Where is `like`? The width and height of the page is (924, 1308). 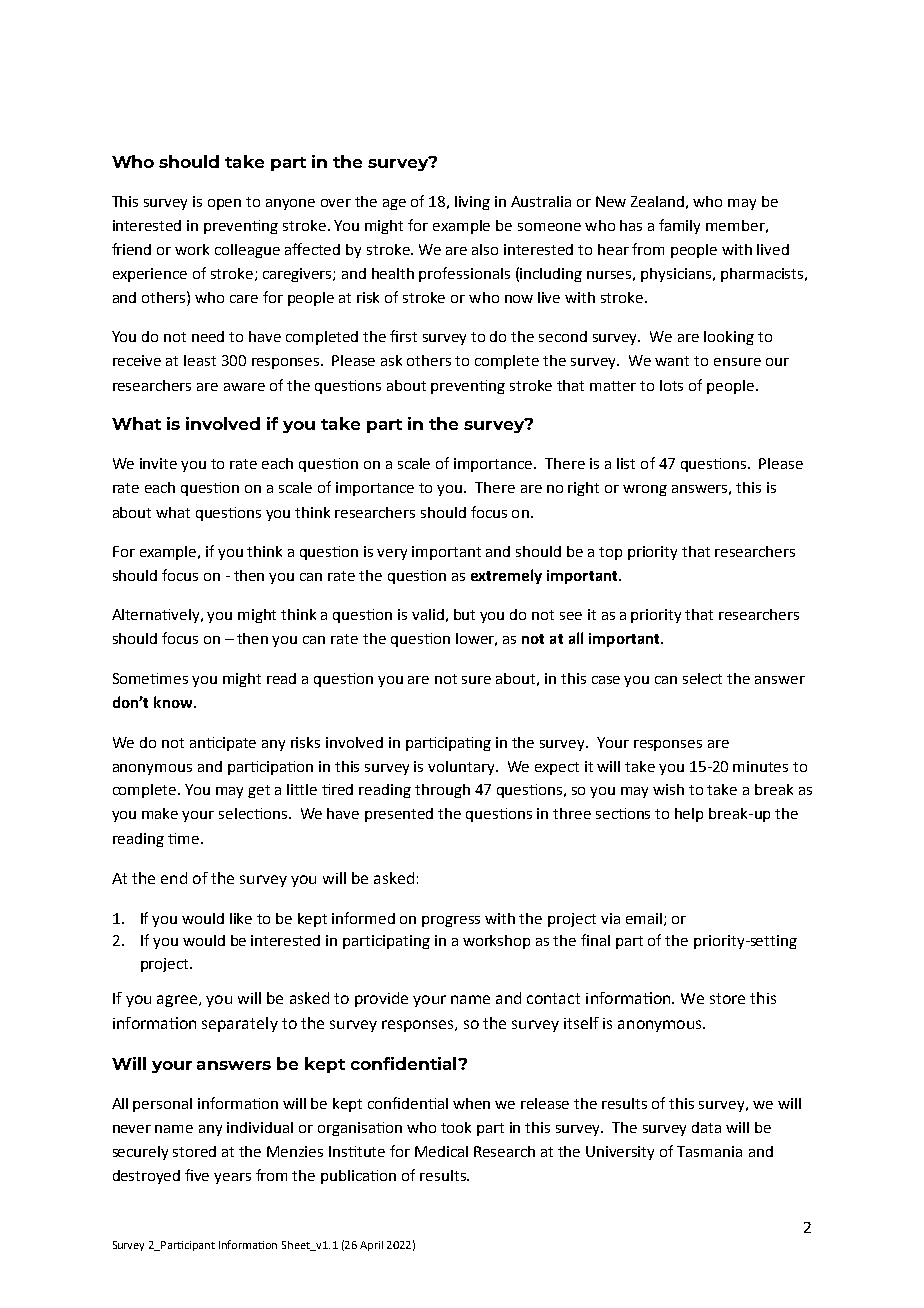 like is located at coordinates (241, 918).
